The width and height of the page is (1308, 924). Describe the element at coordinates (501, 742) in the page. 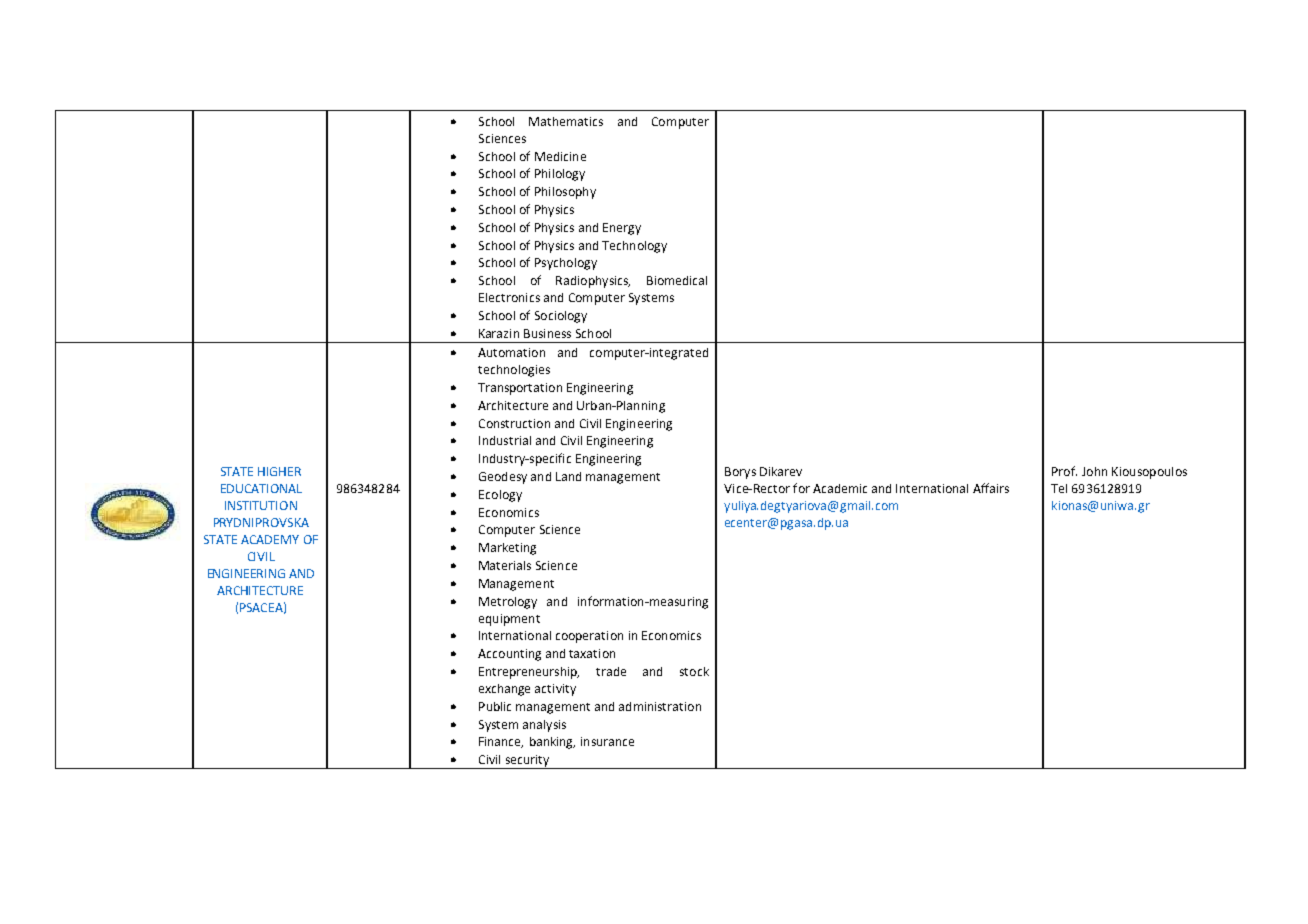

I see `Finance` at that location.
